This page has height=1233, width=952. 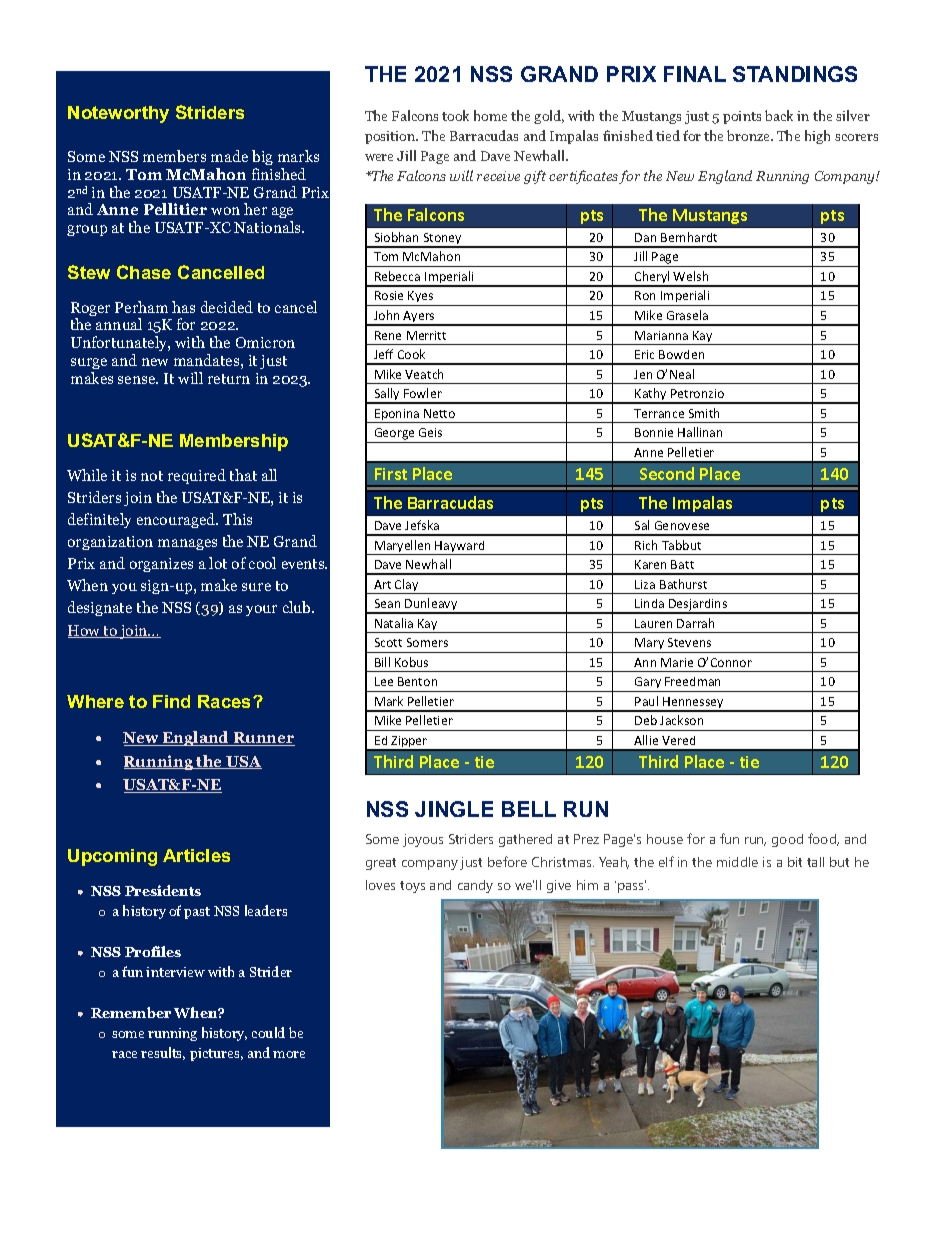 What do you see at coordinates (391, 474) in the page?
I see `First` at bounding box center [391, 474].
